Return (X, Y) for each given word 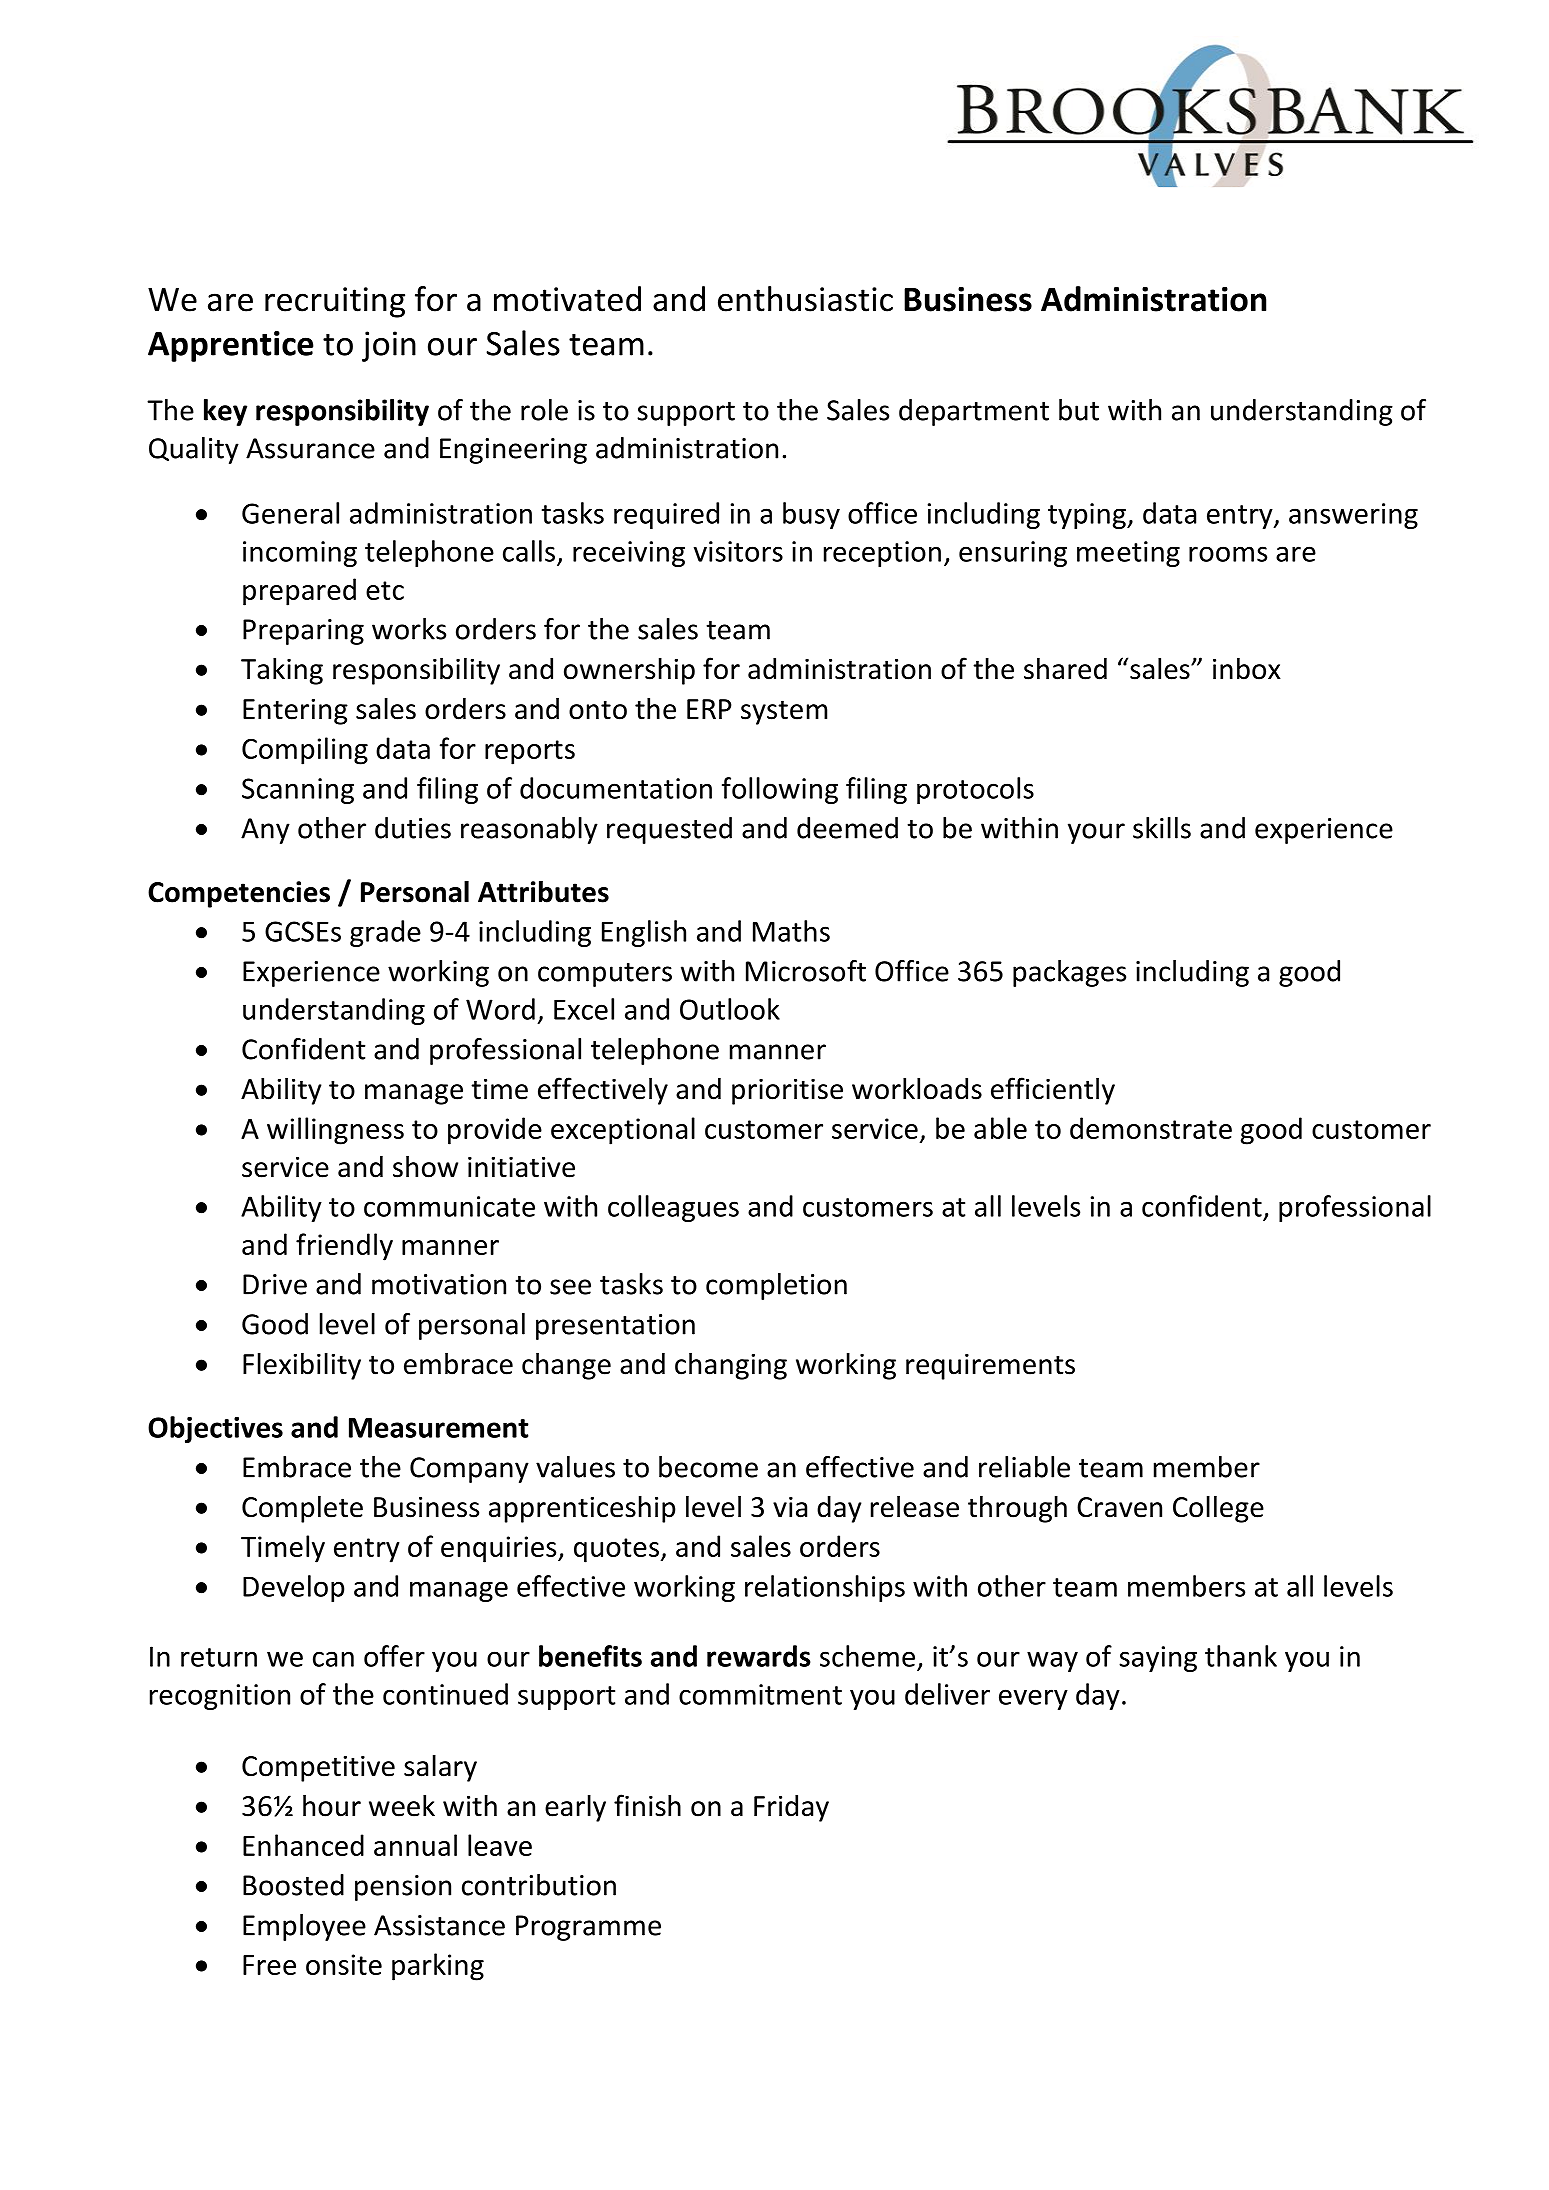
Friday (791, 1808)
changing (731, 1366)
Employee (304, 1927)
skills (1162, 828)
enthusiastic (805, 299)
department (974, 412)
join (389, 346)
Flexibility (302, 1366)
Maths (791, 931)
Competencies (239, 894)
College (1218, 1509)
